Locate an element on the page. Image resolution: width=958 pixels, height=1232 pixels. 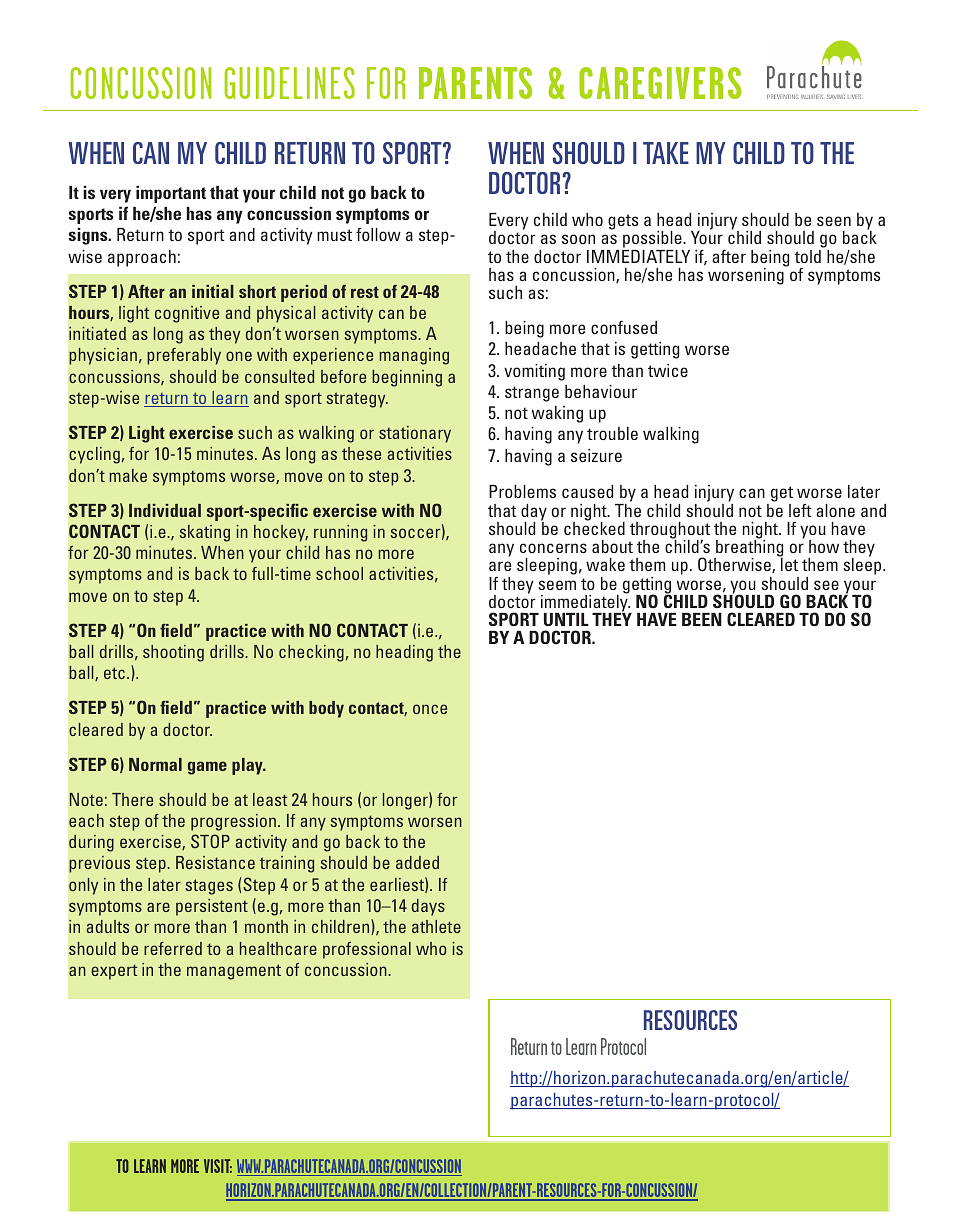
left is located at coordinates (800, 510).
